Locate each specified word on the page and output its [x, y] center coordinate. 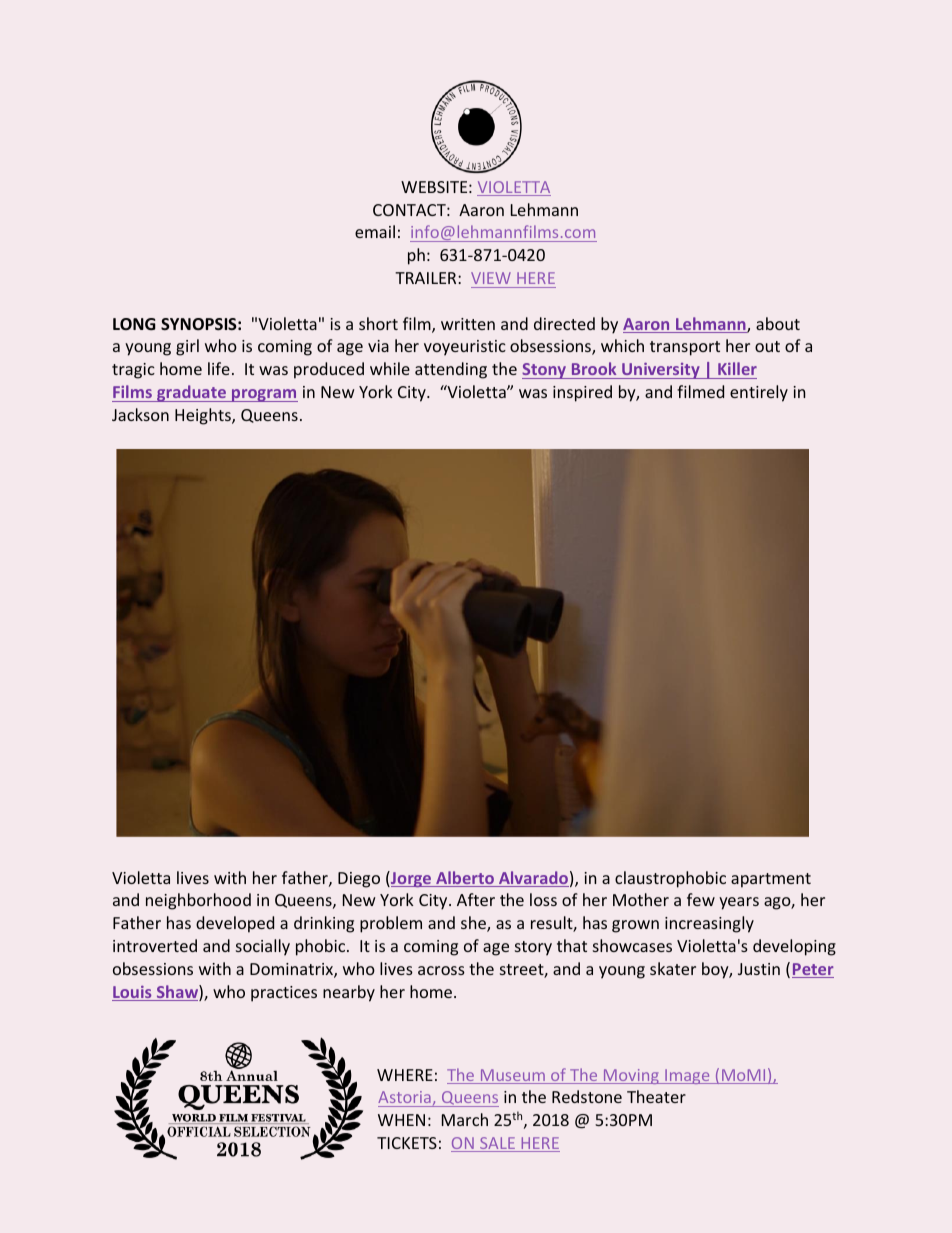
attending [451, 370]
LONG [134, 324]
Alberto [465, 879]
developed [235, 924]
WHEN [401, 1120]
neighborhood [198, 901]
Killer [737, 368]
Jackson [140, 414]
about [778, 323]
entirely [759, 393]
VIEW [491, 278]
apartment [771, 880]
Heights [204, 416]
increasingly [709, 924]
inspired [582, 393]
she [474, 924]
